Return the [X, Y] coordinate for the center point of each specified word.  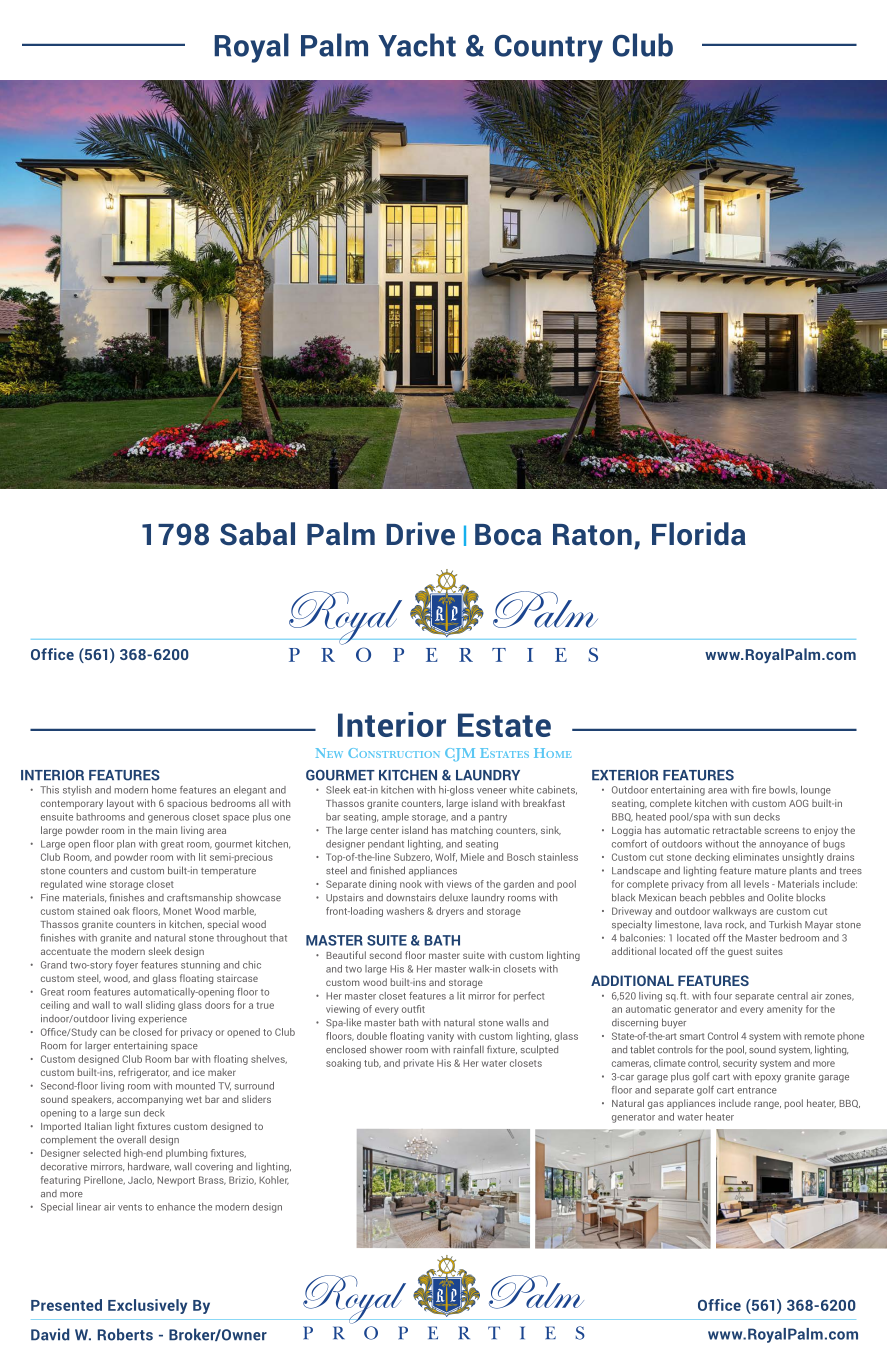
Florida [699, 534]
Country [549, 49]
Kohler [274, 1180]
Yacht [417, 45]
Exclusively [147, 1306]
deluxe [453, 897]
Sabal [257, 534]
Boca [508, 535]
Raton [592, 535]
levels [756, 884]
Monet [177, 911]
